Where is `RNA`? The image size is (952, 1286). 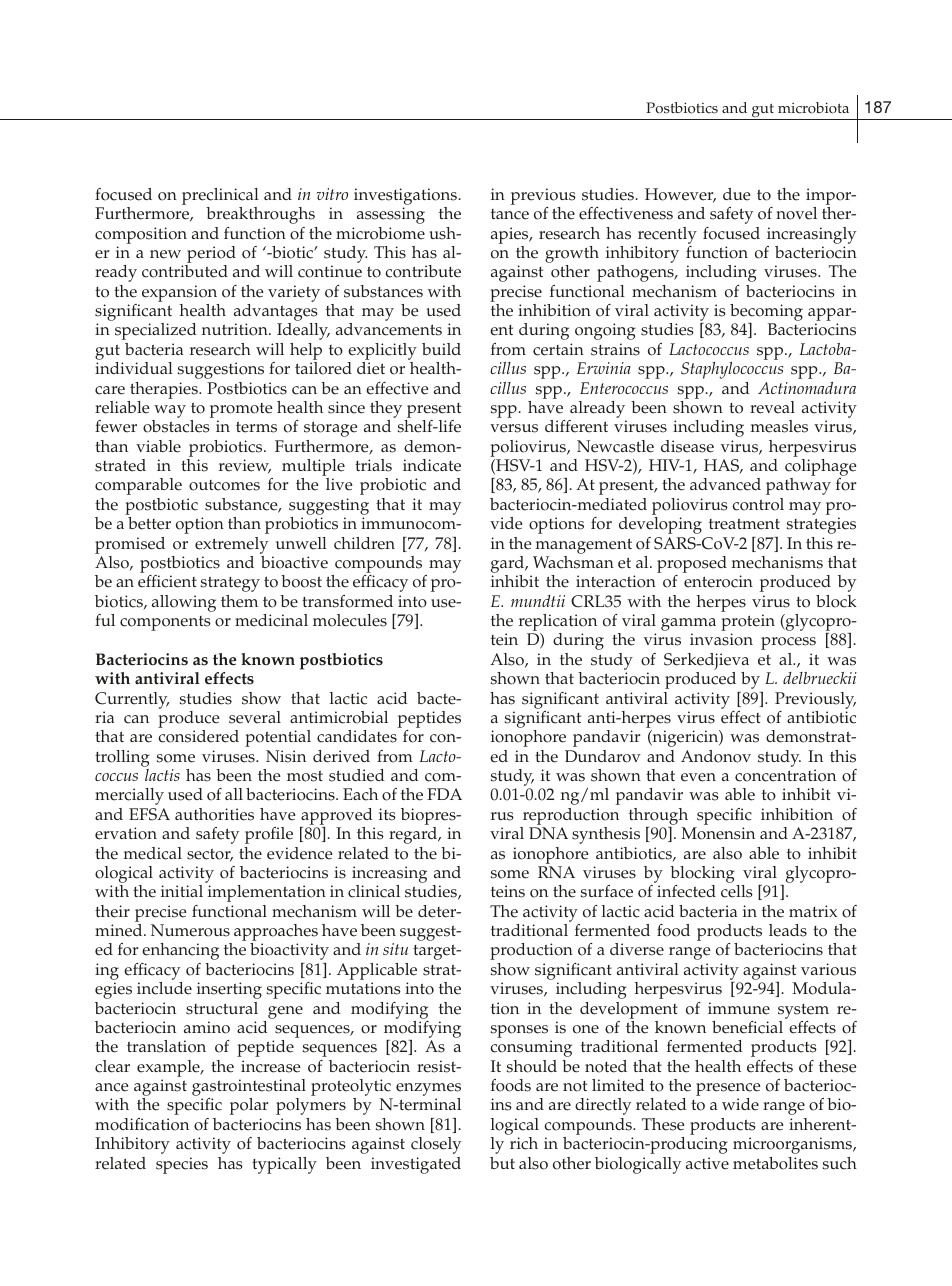 RNA is located at coordinates (556, 872).
